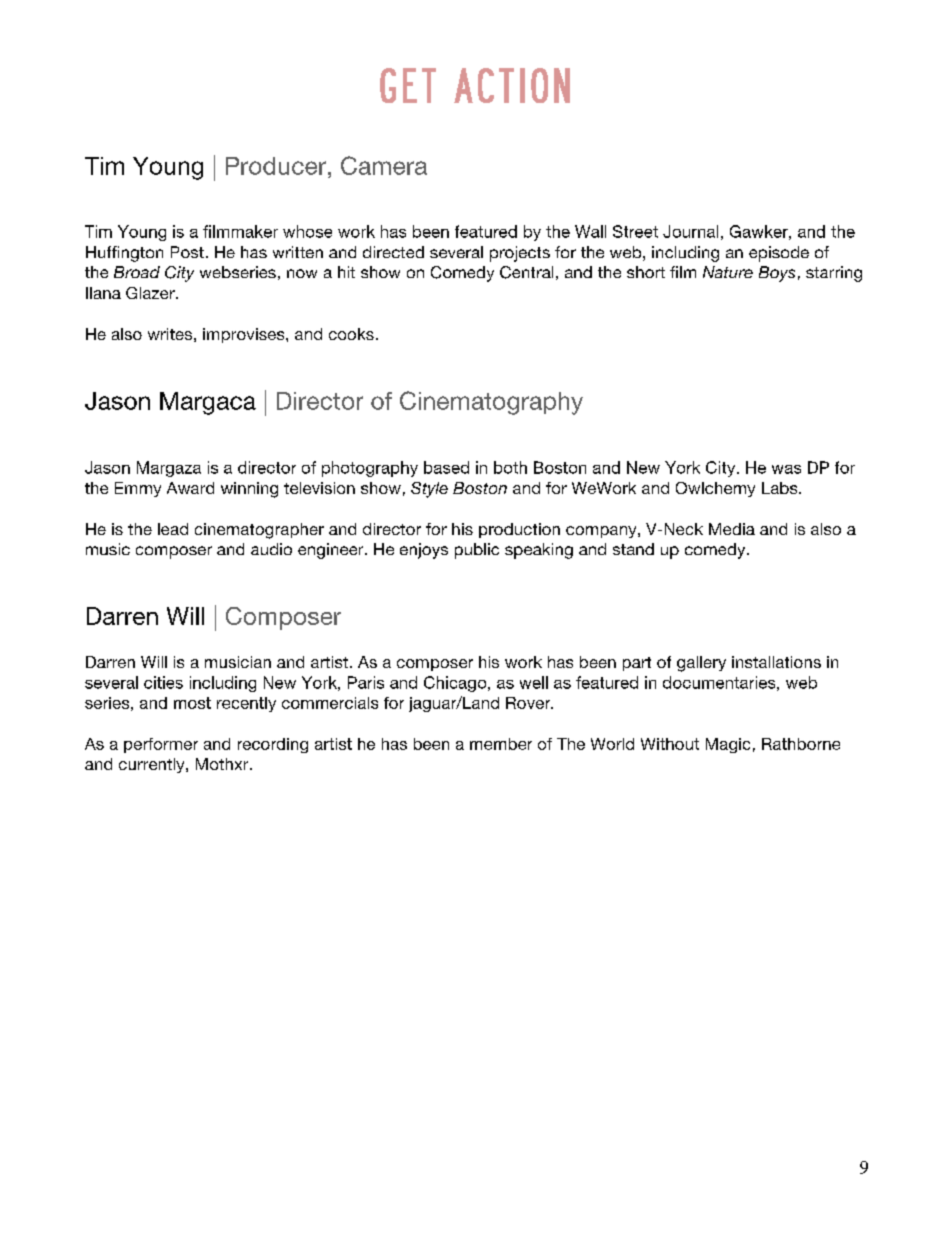 The height and width of the image is (1233, 952). I want to click on Award, so click(190, 488).
